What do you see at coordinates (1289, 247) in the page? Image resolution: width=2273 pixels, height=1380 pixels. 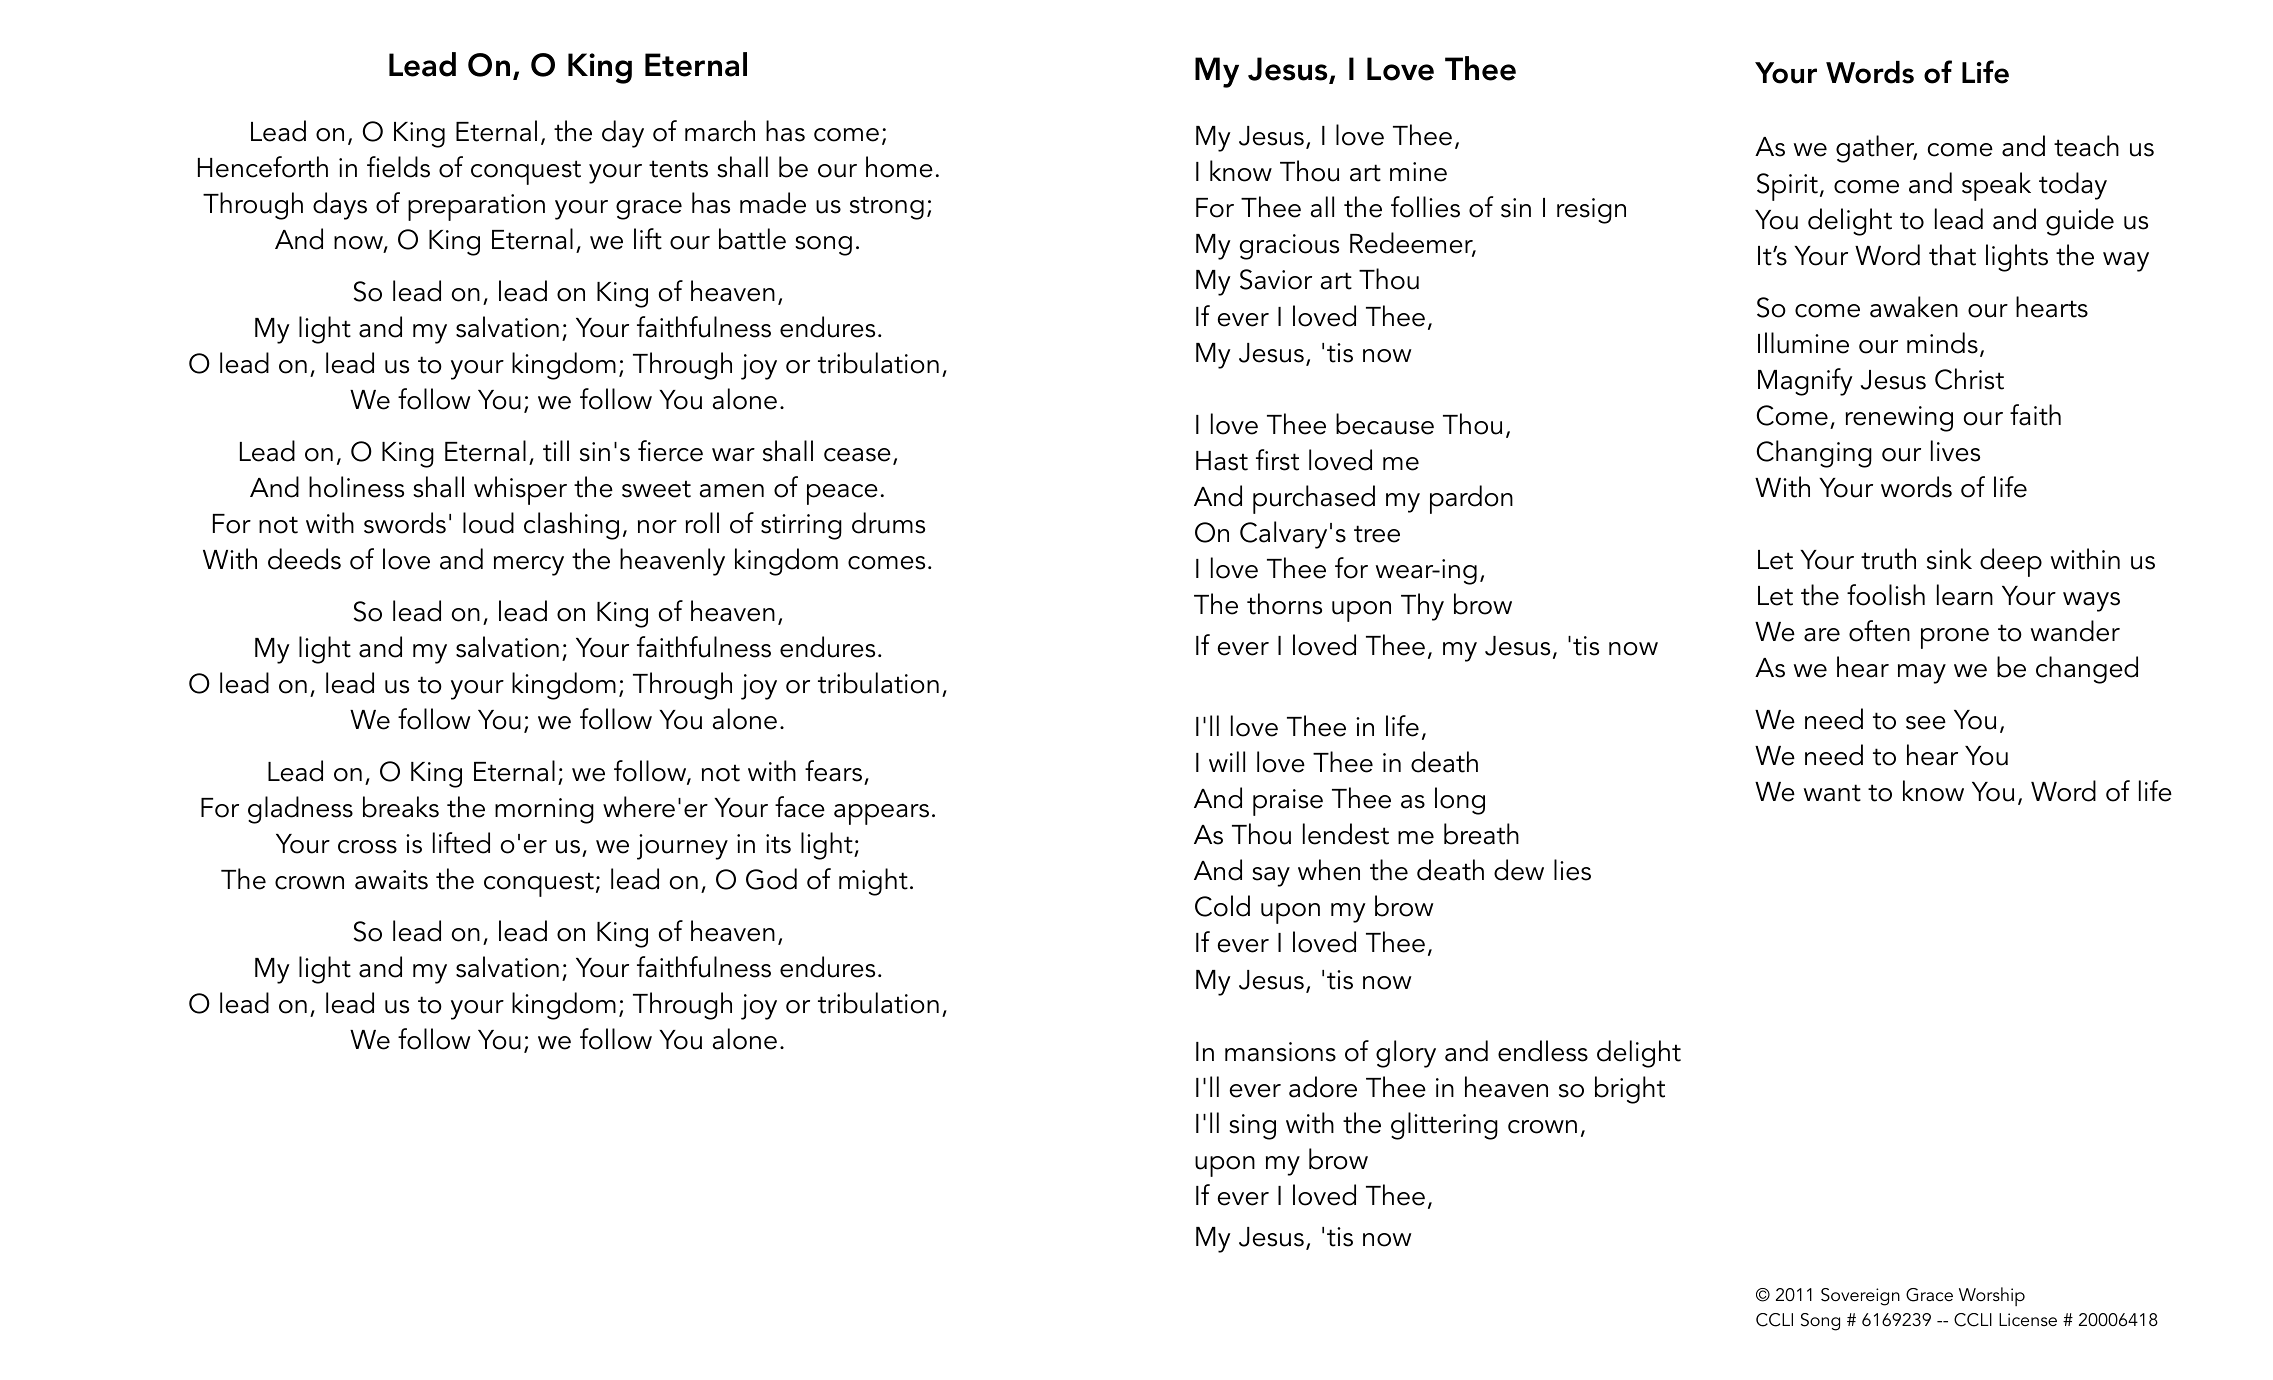 I see `gracious` at bounding box center [1289, 247].
